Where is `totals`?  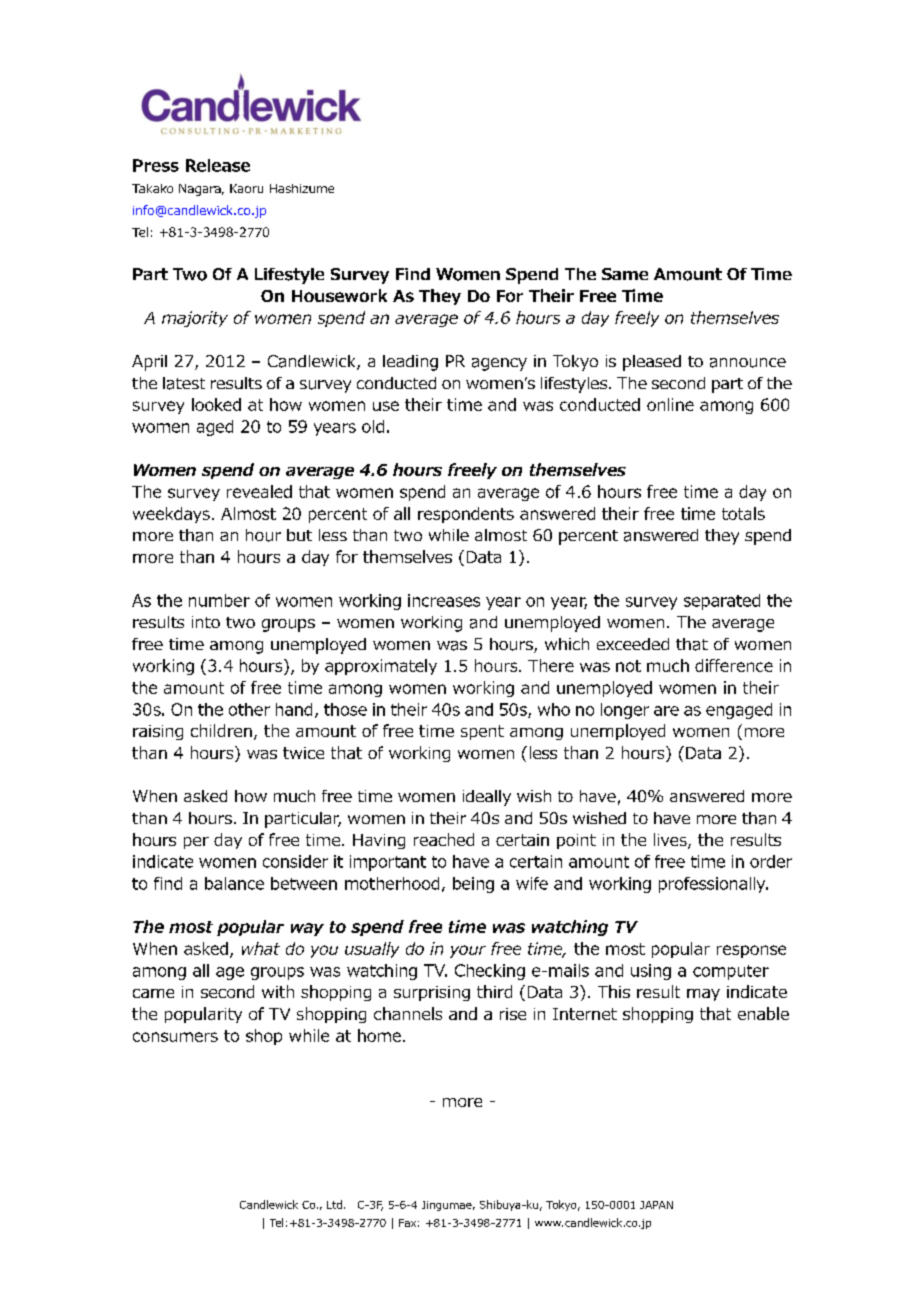 totals is located at coordinates (743, 513).
